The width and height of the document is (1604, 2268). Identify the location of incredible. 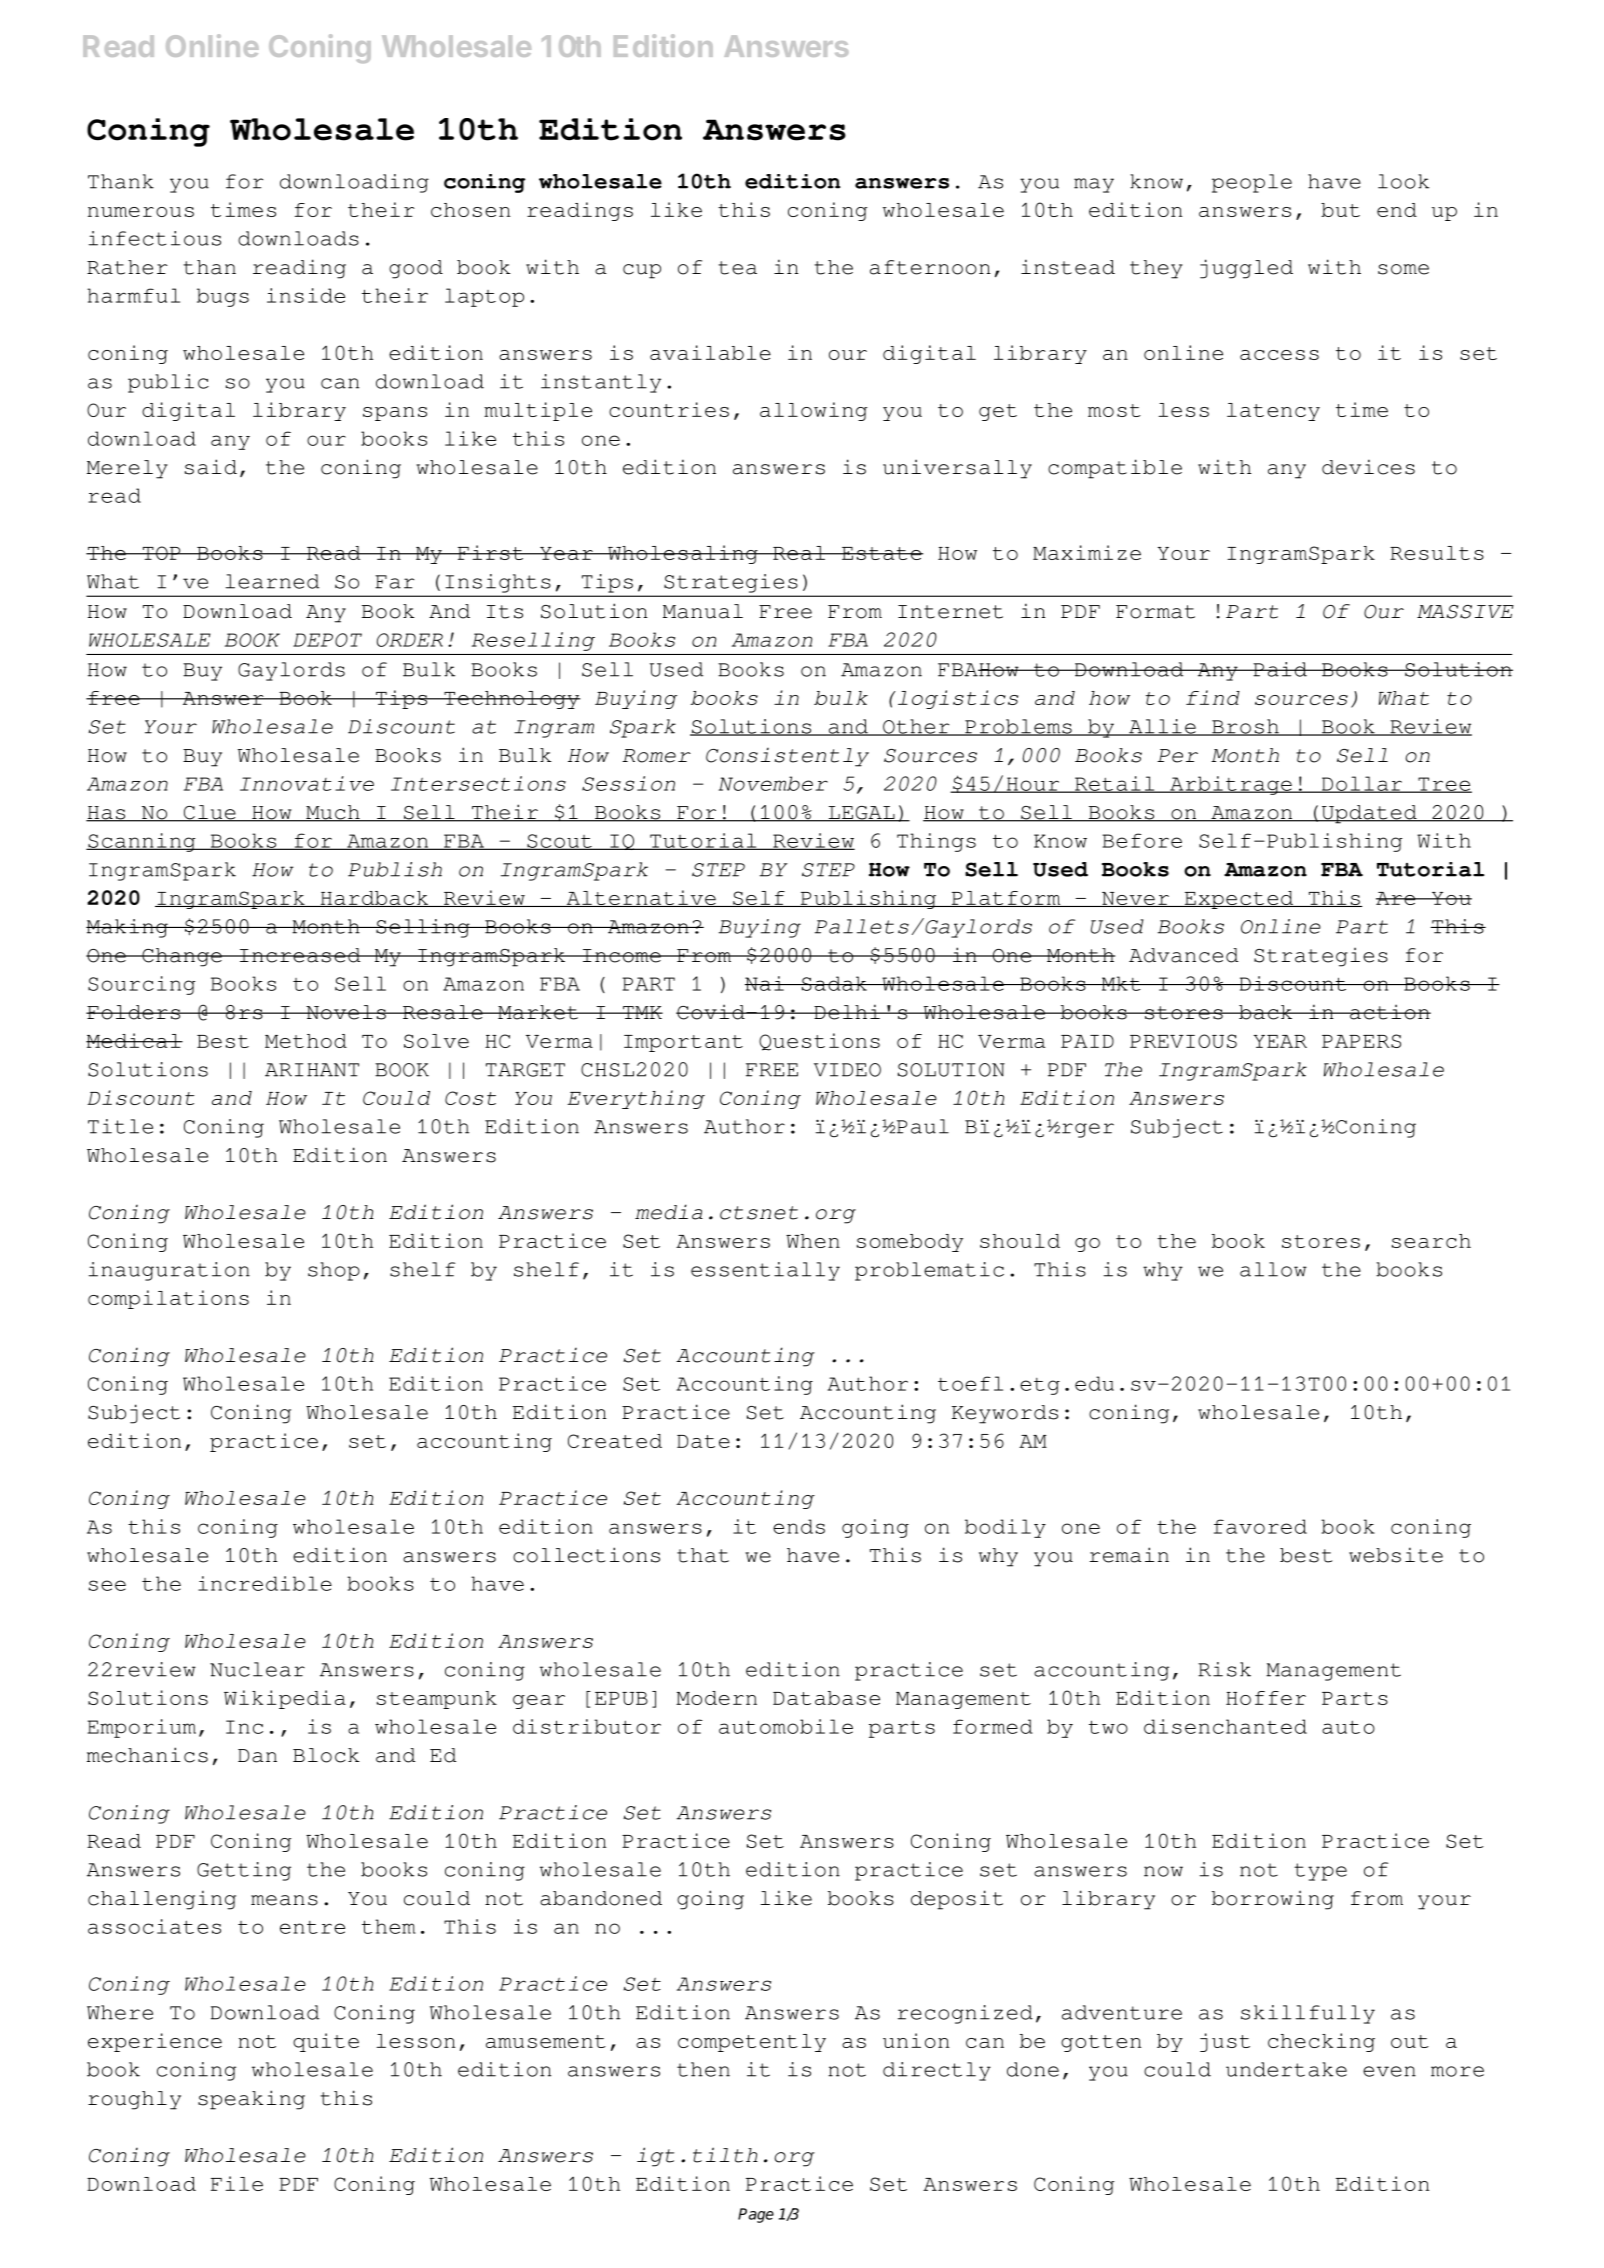
(265, 1583).
